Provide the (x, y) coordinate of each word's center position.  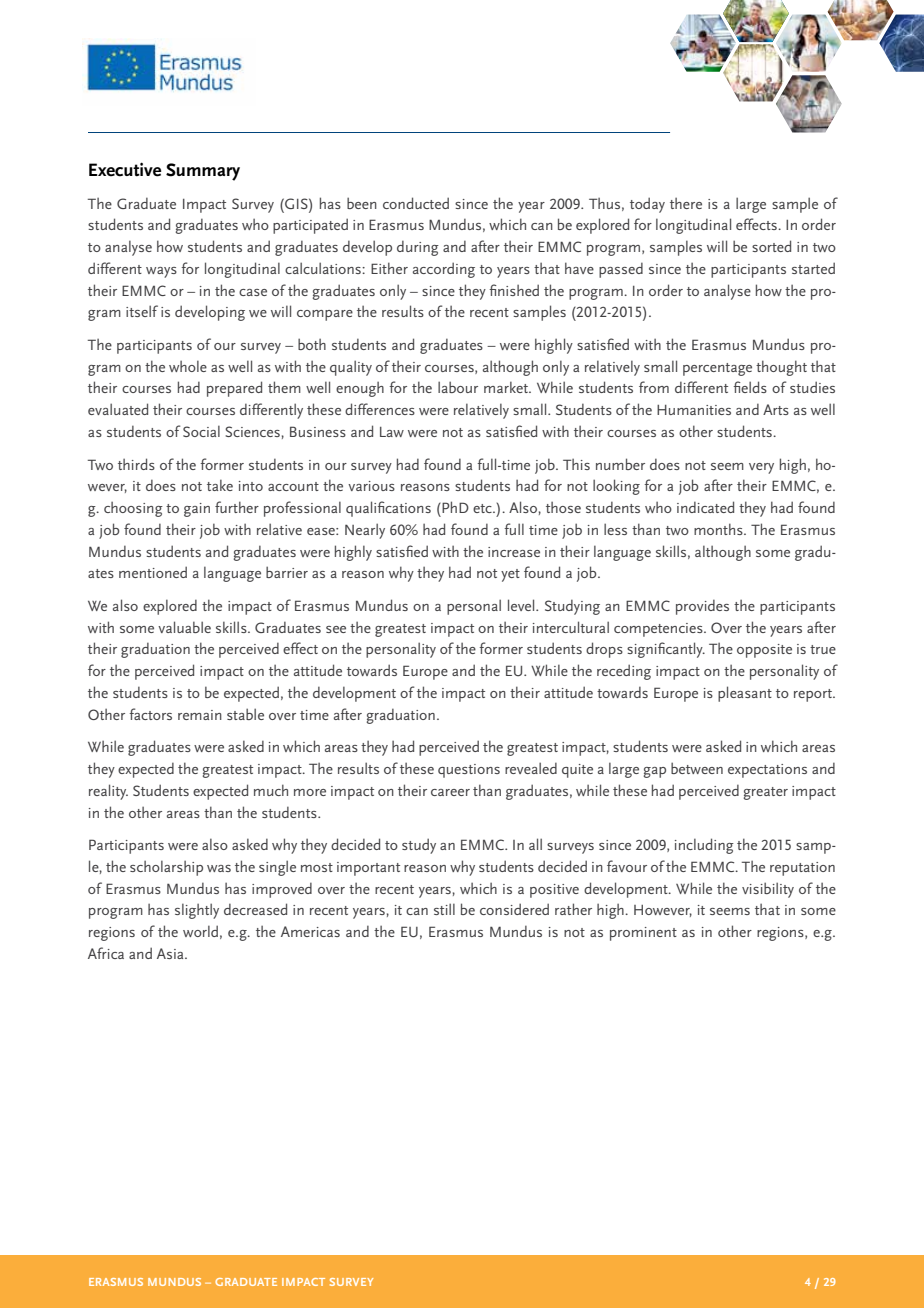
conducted (416, 203)
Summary (203, 172)
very (761, 468)
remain (200, 715)
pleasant (745, 694)
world (200, 931)
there (686, 203)
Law (392, 432)
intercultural (571, 627)
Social (201, 431)
